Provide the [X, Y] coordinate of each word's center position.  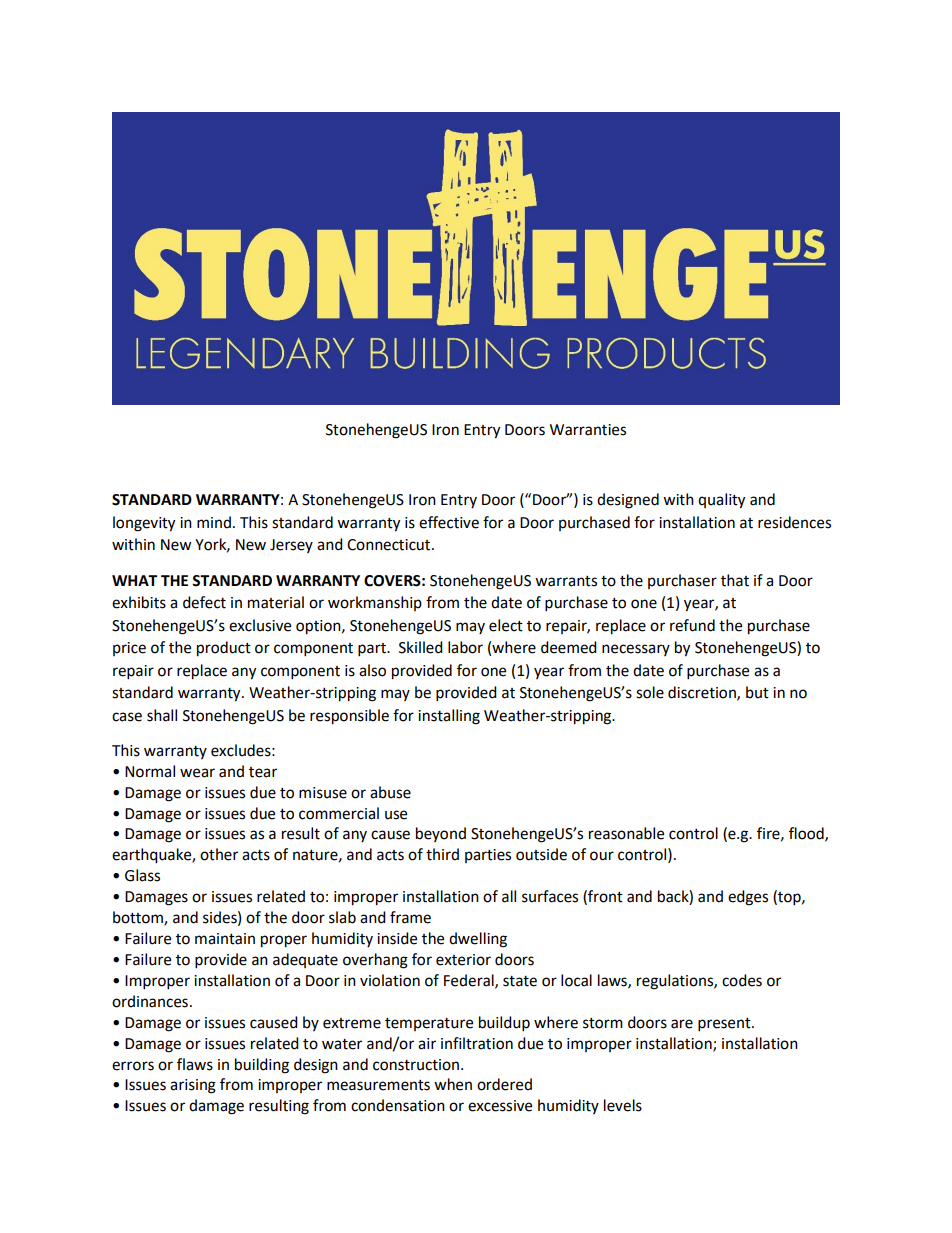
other [219, 854]
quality [721, 501]
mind [214, 522]
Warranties [588, 430]
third [442, 854]
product [224, 649]
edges [748, 898]
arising [193, 1086]
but [757, 692]
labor [465, 647]
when [453, 1084]
